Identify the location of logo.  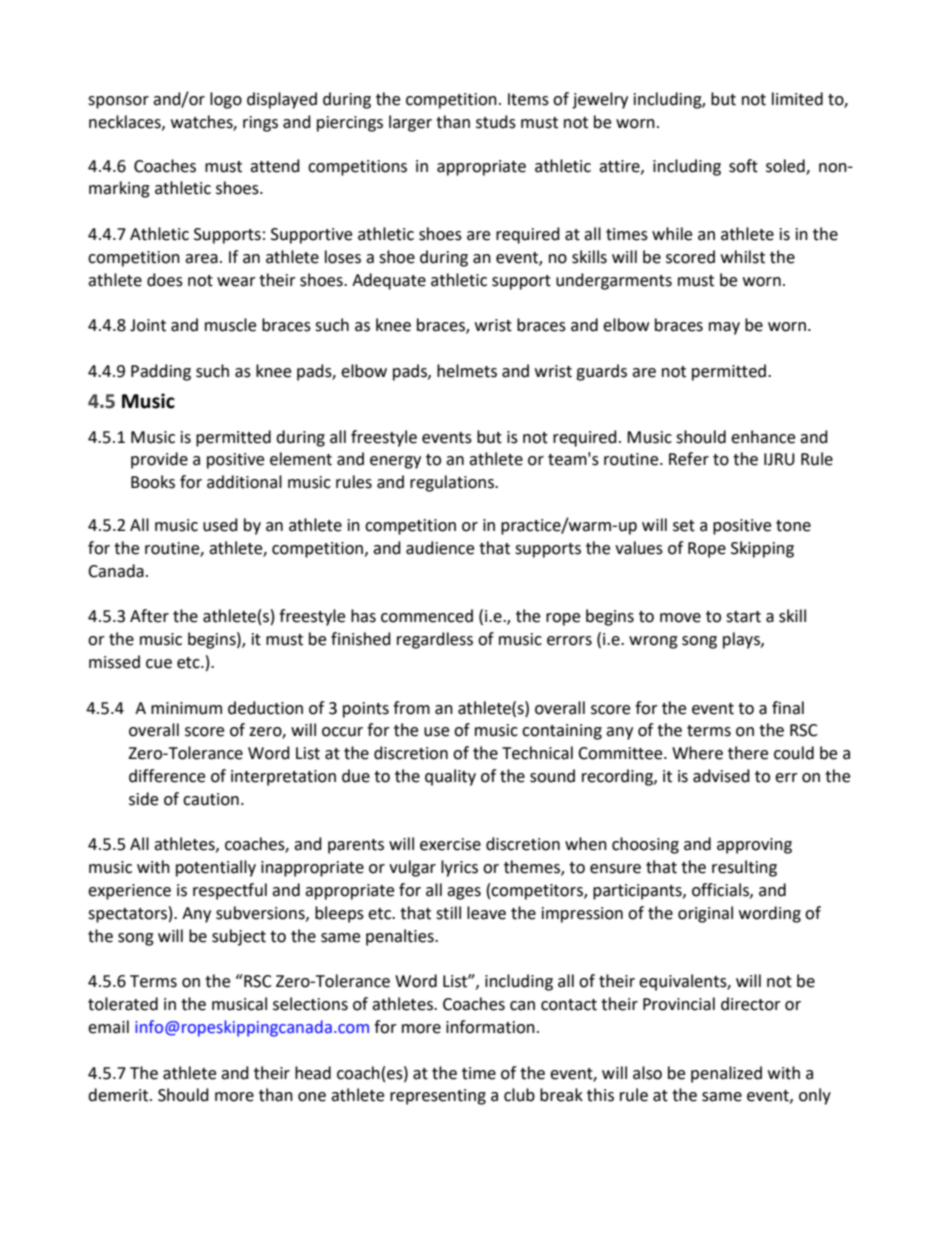
(226, 100).
